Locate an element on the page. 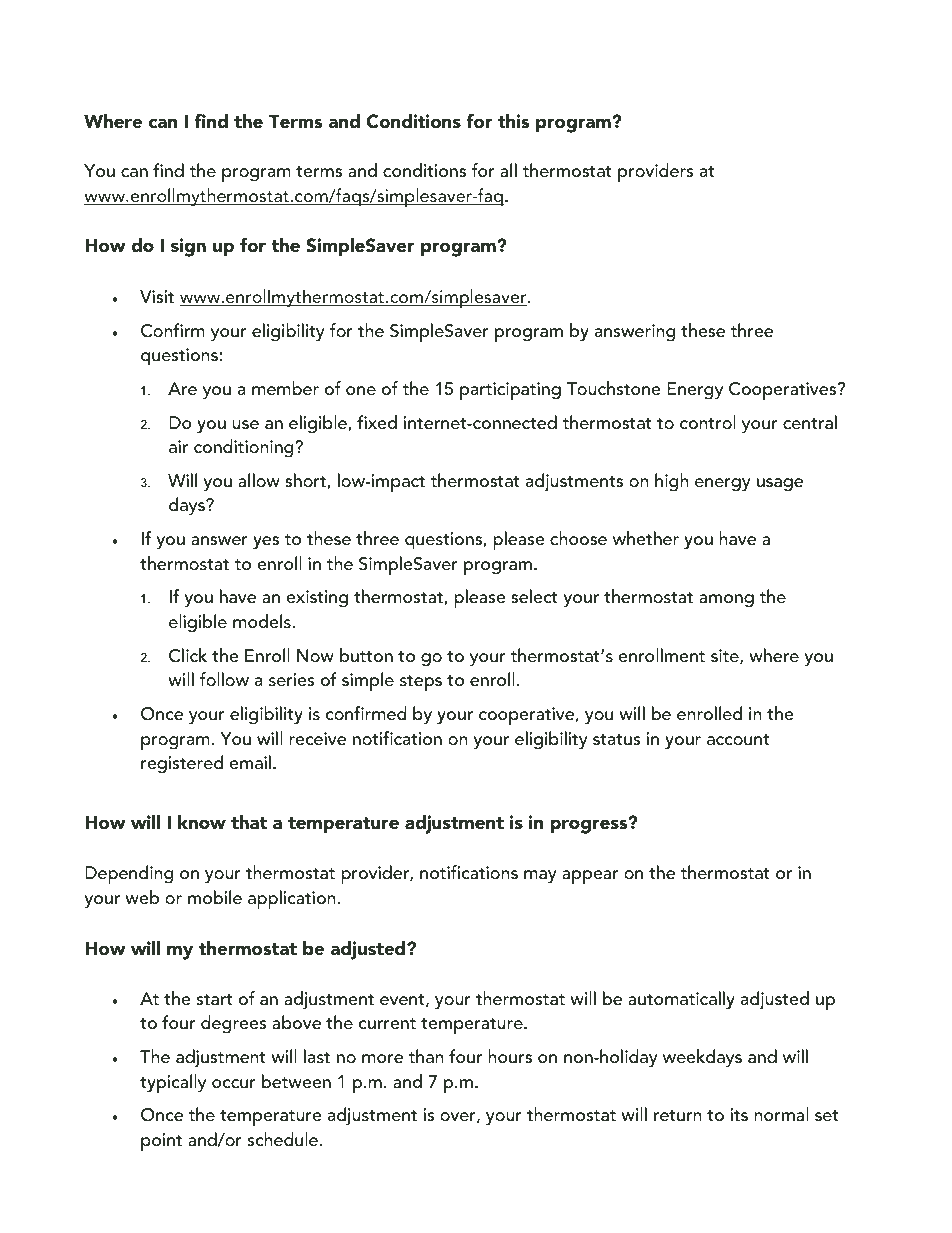  participating is located at coordinates (510, 391).
